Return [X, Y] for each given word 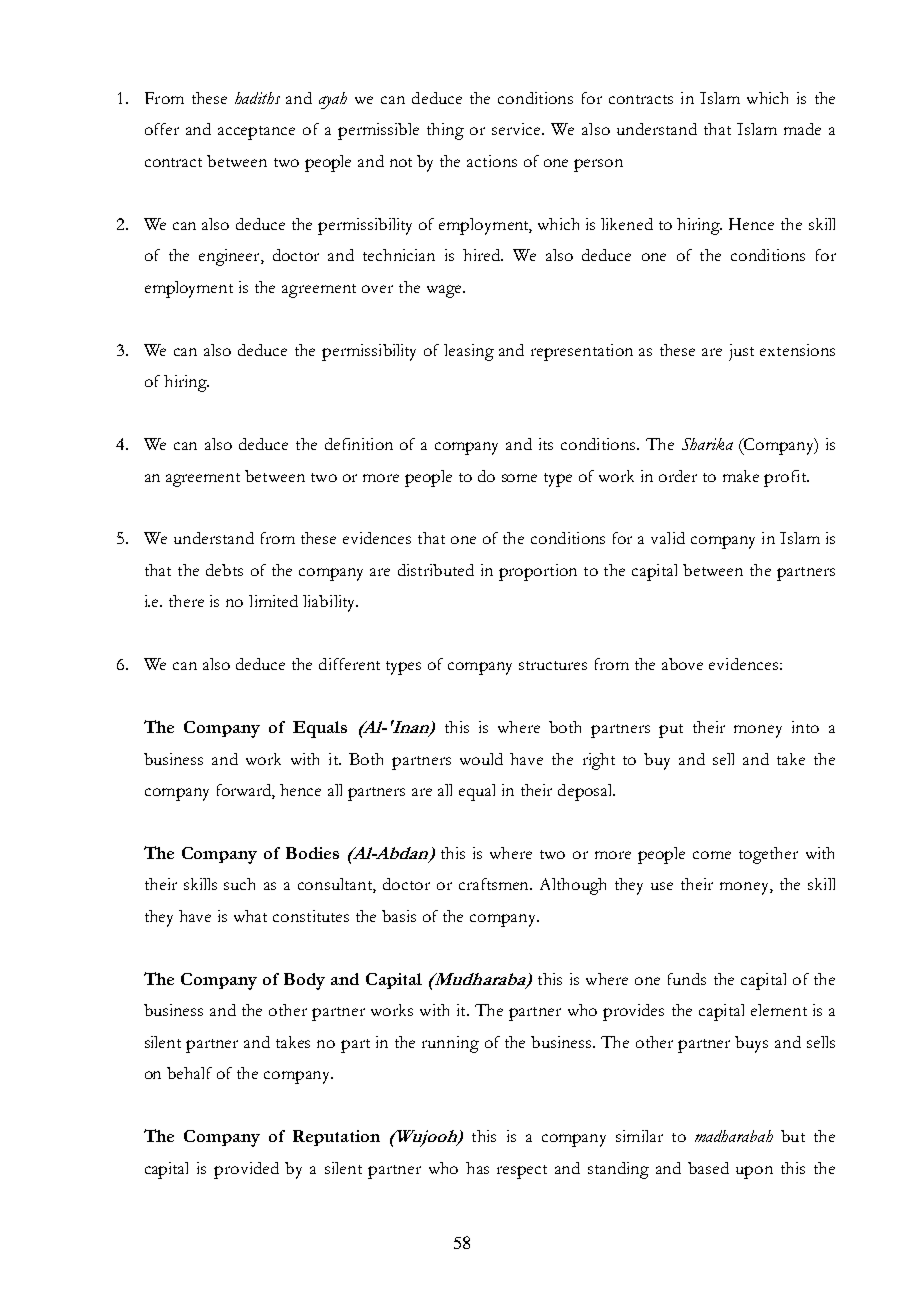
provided [246, 1170]
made [802, 129]
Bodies [312, 853]
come [712, 855]
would [481, 759]
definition [359, 444]
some [519, 478]
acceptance [256, 133]
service [517, 129]
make [741, 476]
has [477, 1168]
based [708, 1168]
